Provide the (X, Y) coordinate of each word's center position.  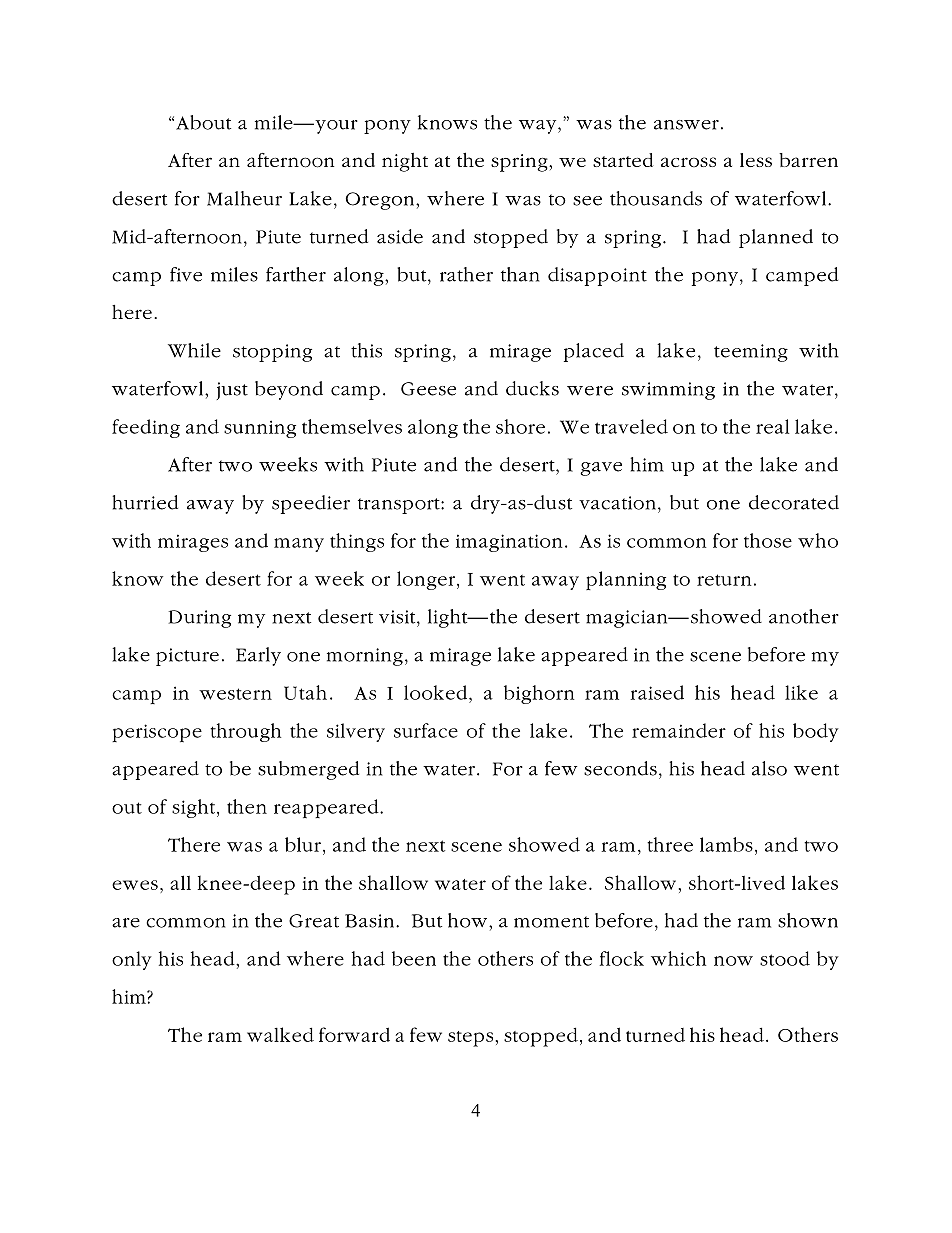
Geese (428, 389)
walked (280, 1034)
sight (195, 808)
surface (426, 730)
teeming (751, 353)
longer (427, 580)
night (405, 162)
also (769, 768)
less (756, 160)
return (724, 580)
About (203, 122)
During (199, 619)
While (194, 350)
